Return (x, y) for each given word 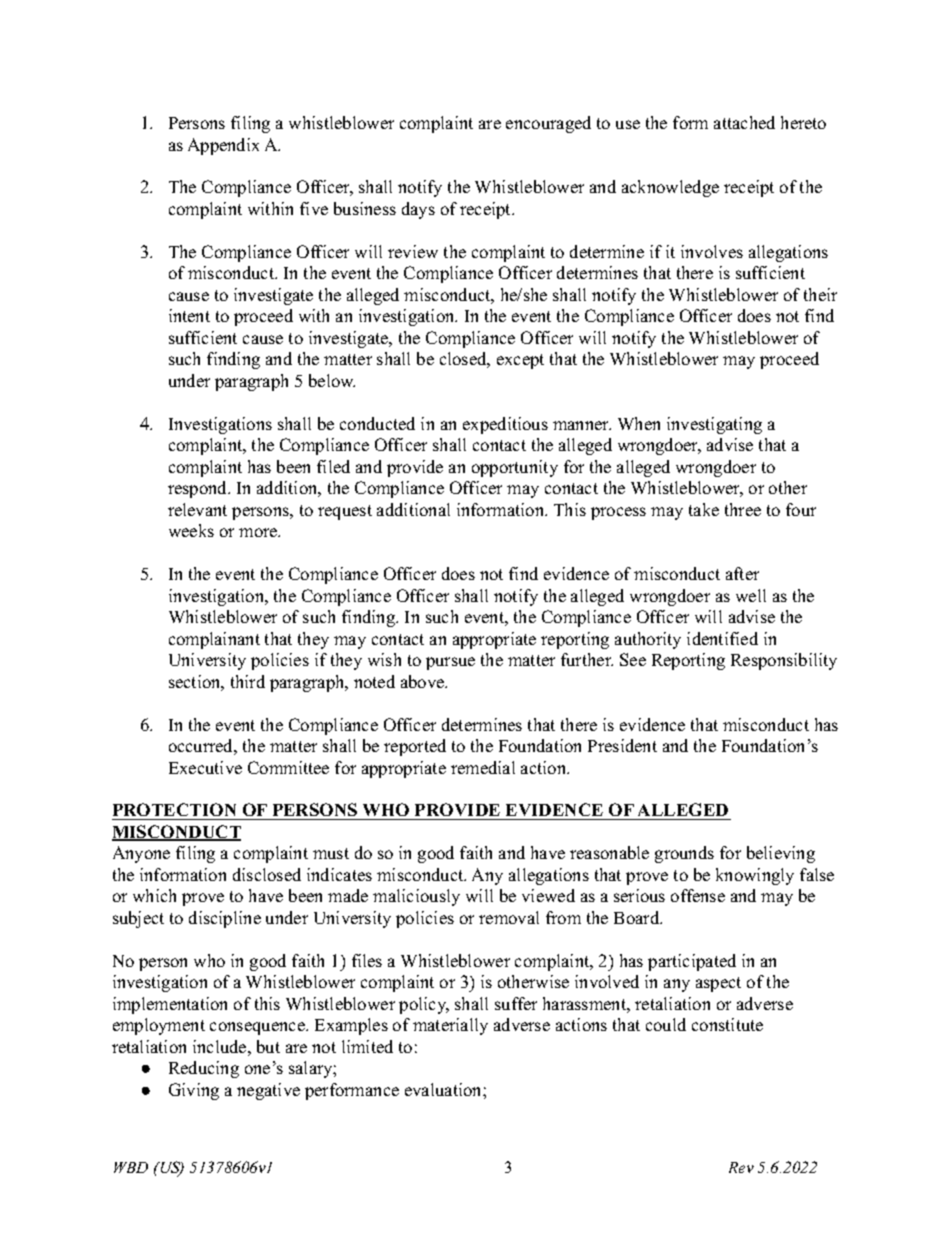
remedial (483, 767)
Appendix (223, 146)
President (622, 745)
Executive (205, 767)
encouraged (548, 124)
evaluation (444, 1089)
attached (744, 122)
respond (199, 489)
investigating (714, 425)
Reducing (204, 1069)
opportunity (515, 468)
